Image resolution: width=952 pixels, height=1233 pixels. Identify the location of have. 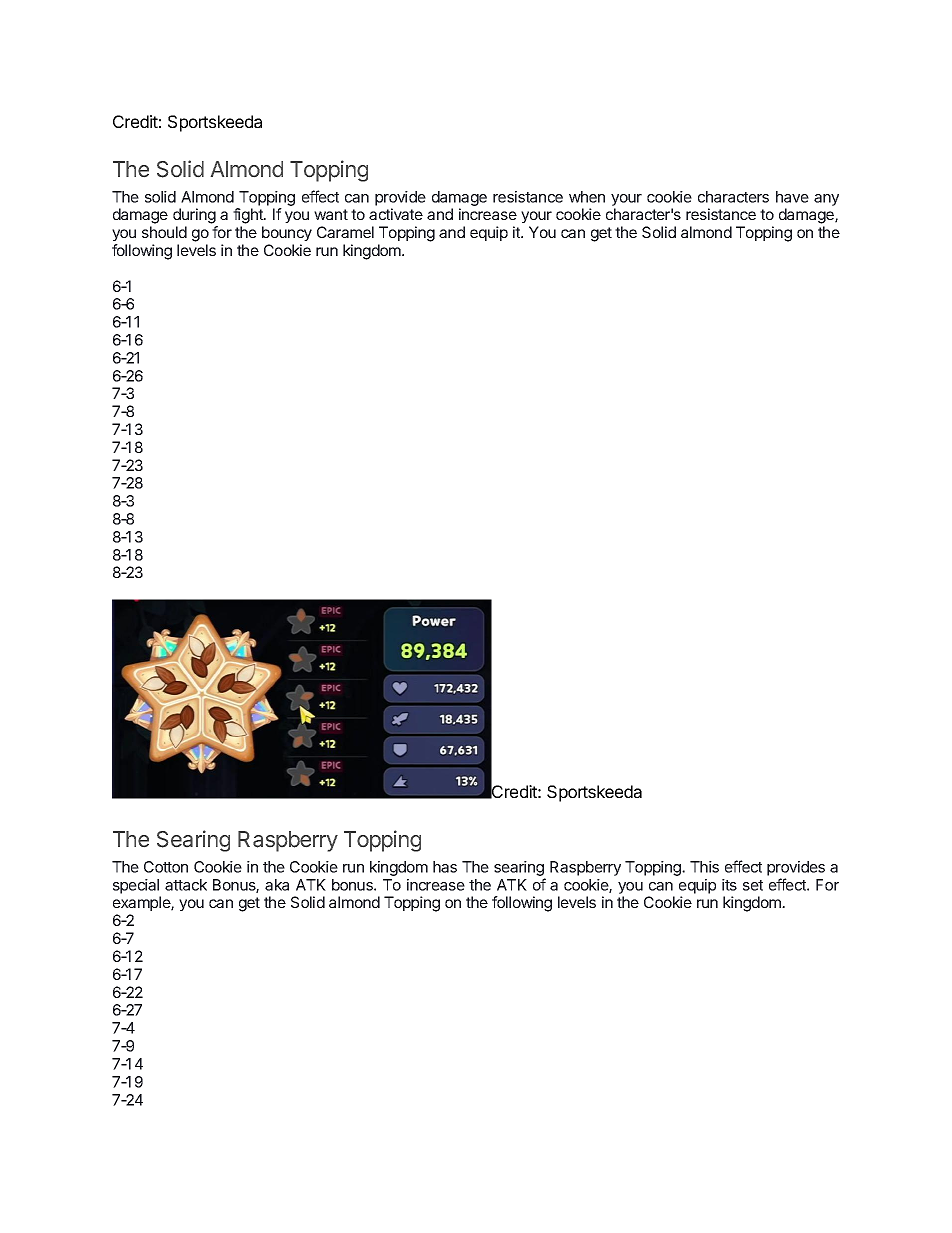
(792, 197).
